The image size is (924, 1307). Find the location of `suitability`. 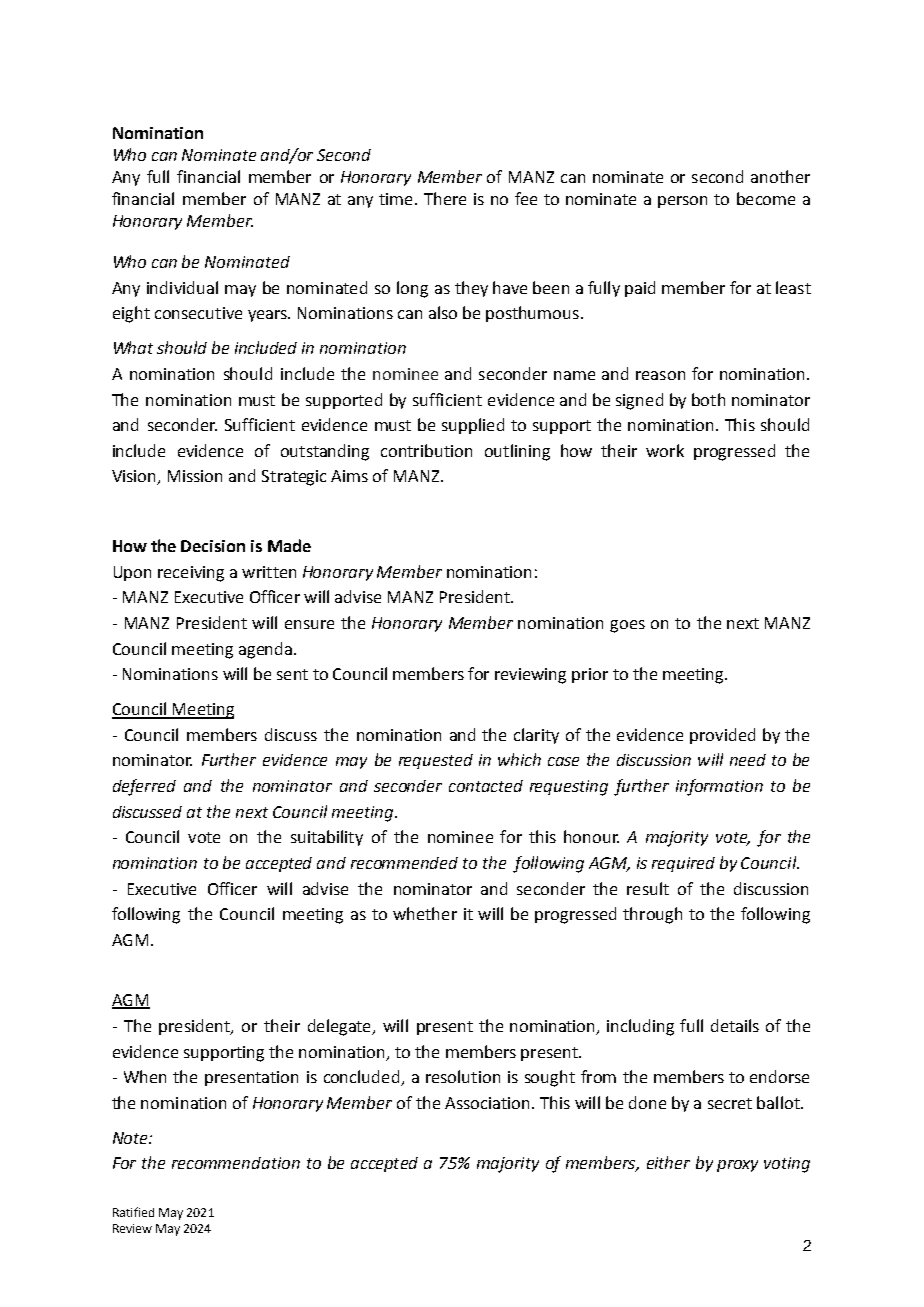

suitability is located at coordinates (327, 838).
